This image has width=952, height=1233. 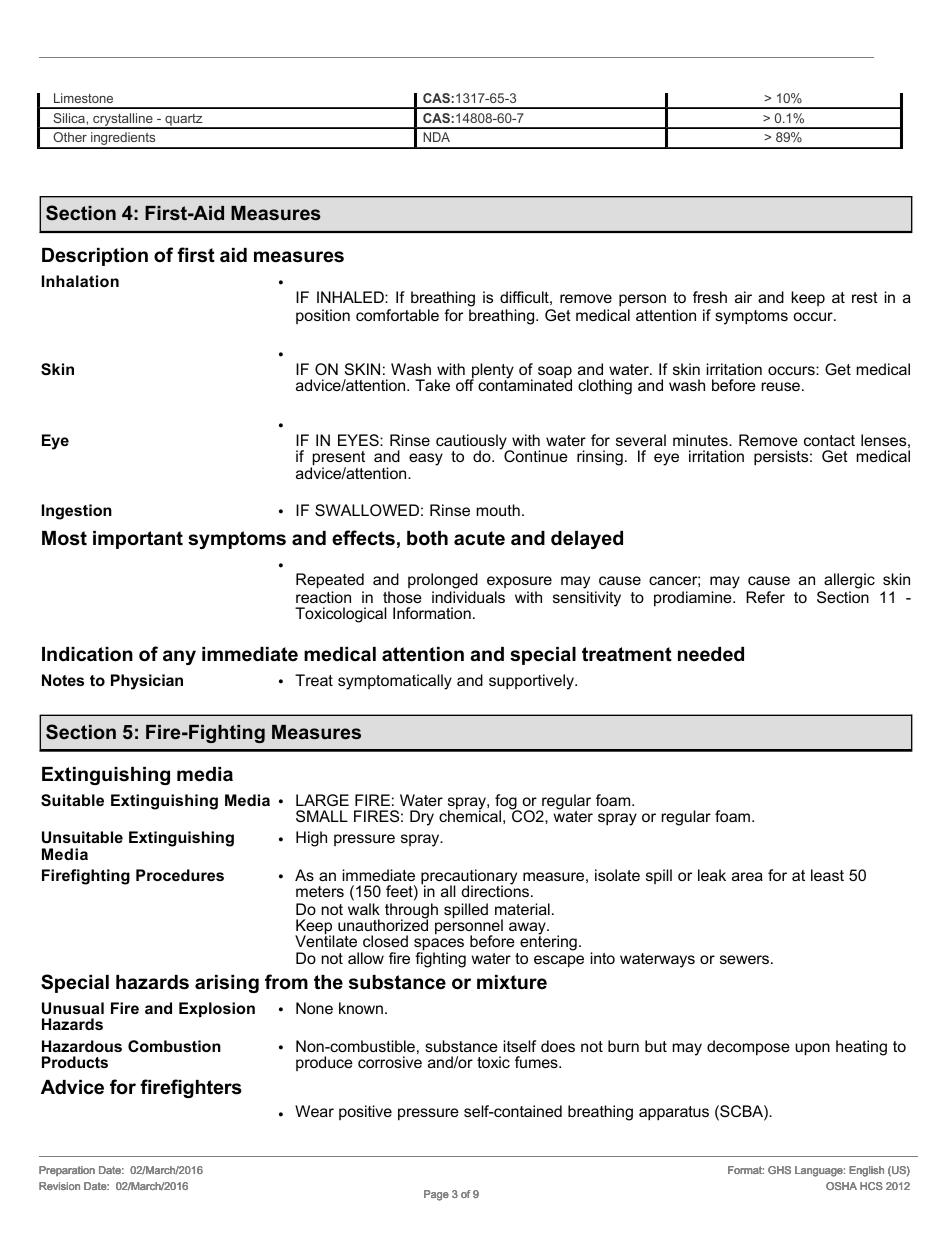 What do you see at coordinates (67, 1171) in the image?
I see `Preparation` at bounding box center [67, 1171].
